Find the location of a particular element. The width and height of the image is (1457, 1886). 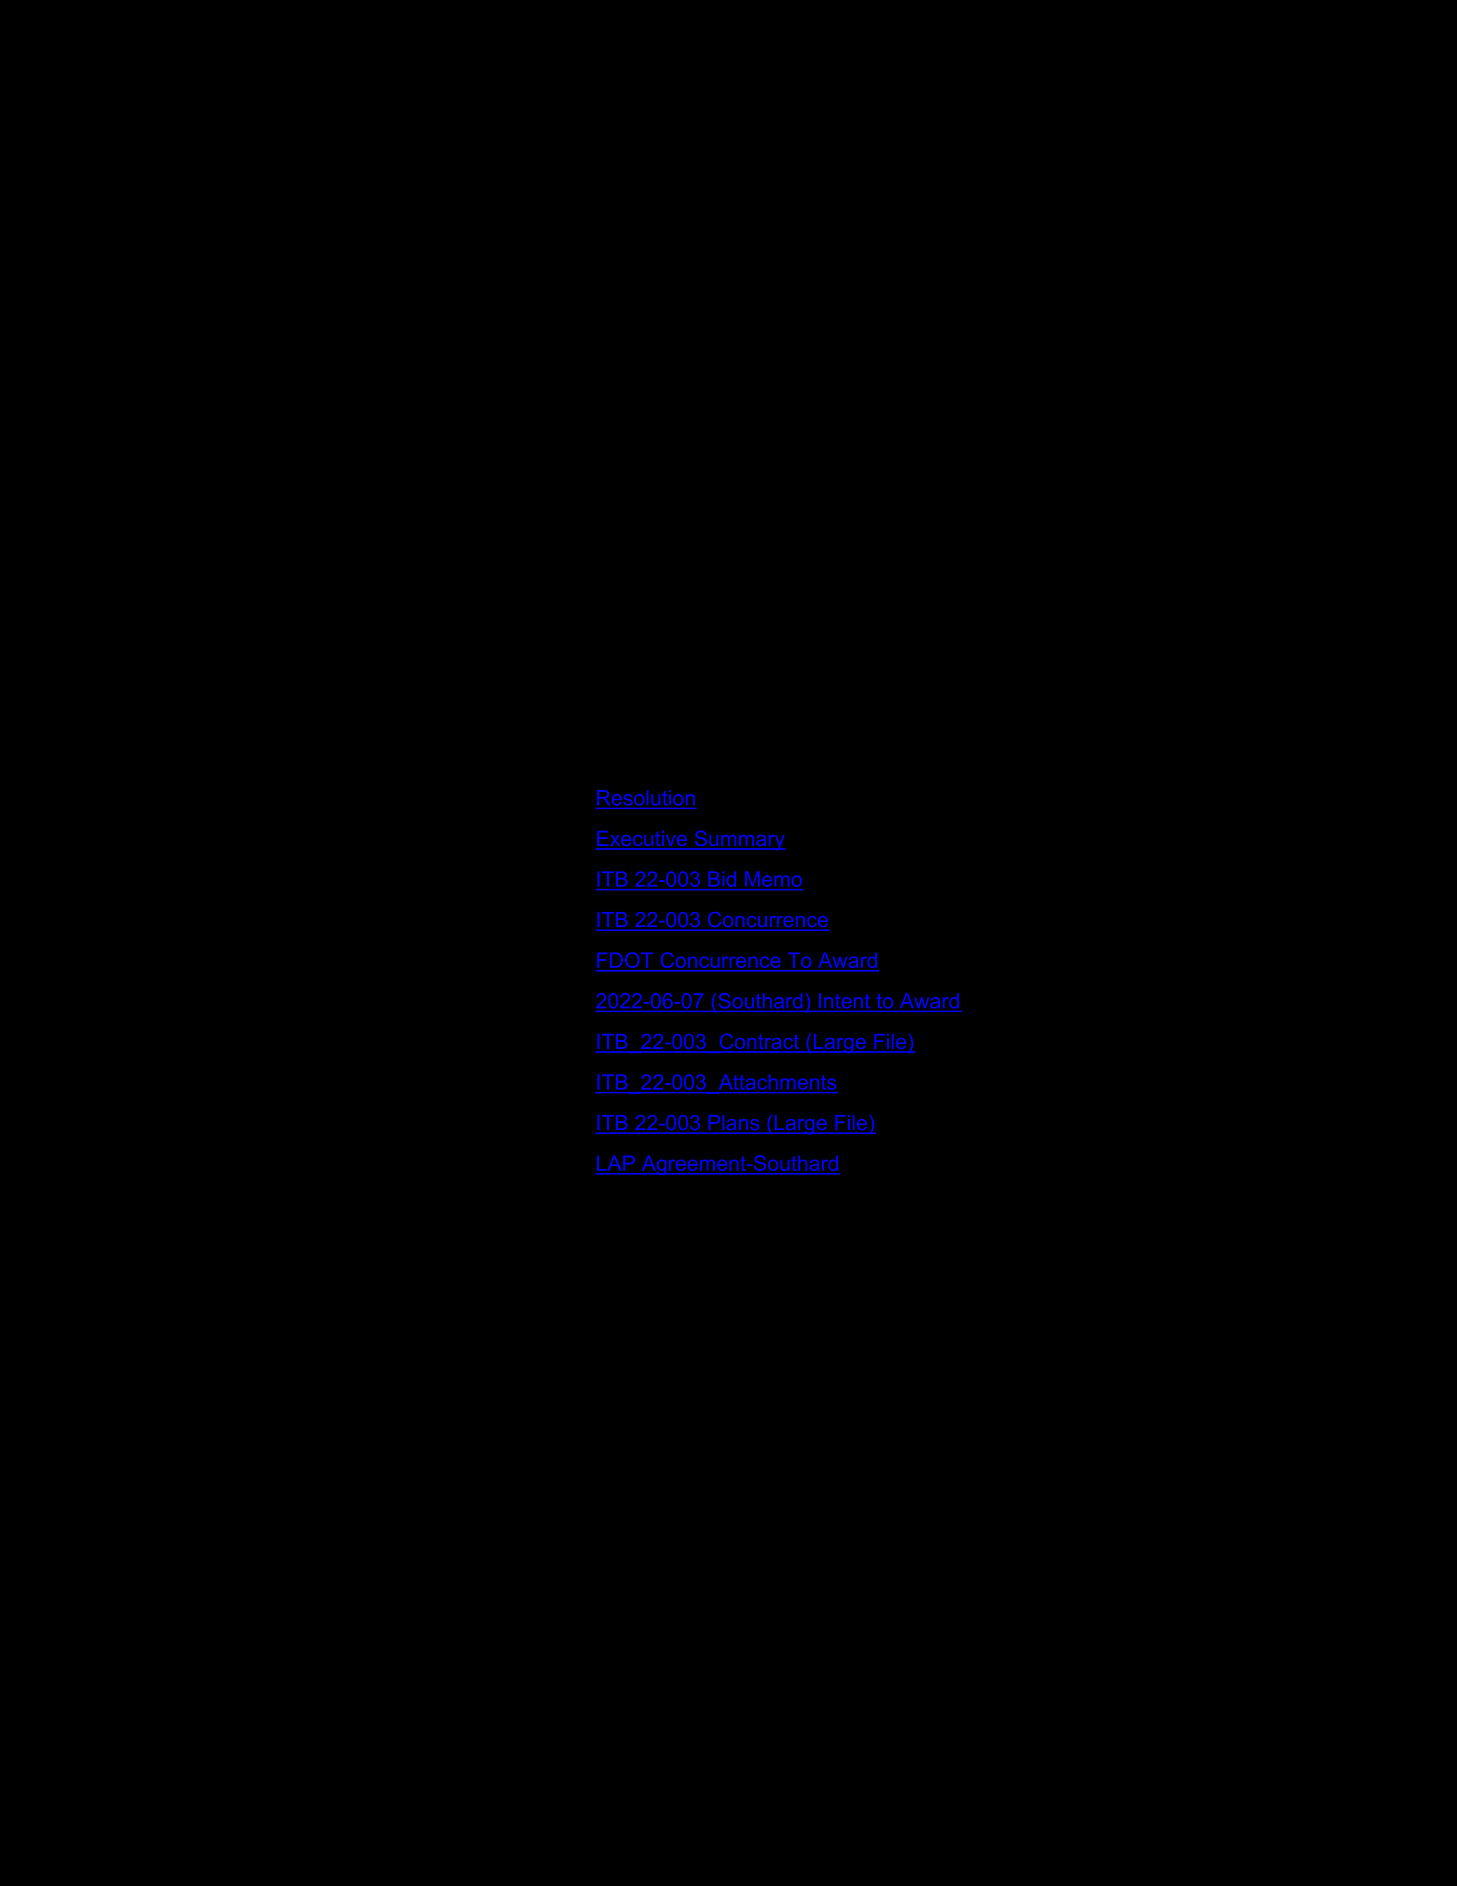

LAP is located at coordinates (616, 1163).
